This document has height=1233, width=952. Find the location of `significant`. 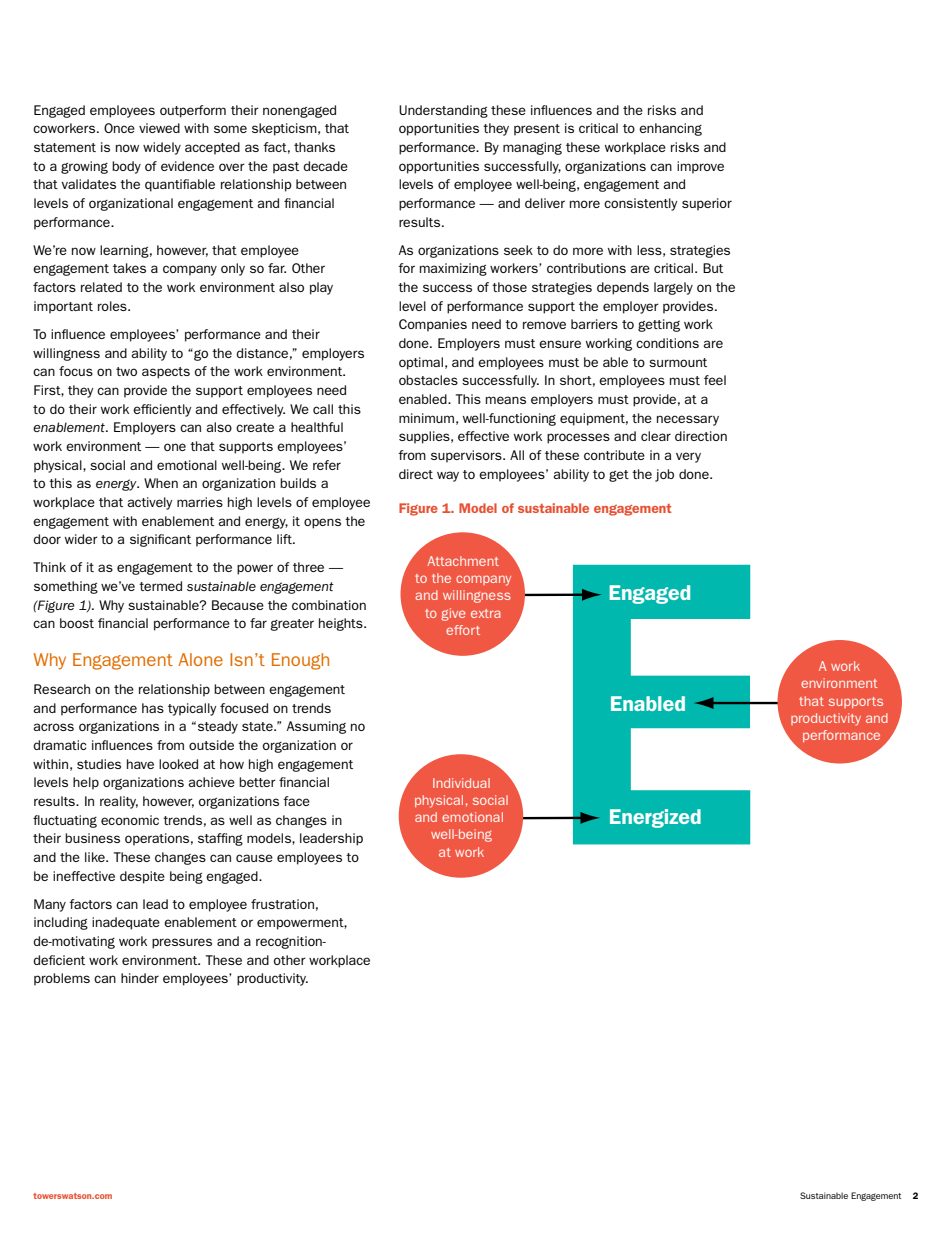

significant is located at coordinates (160, 540).
